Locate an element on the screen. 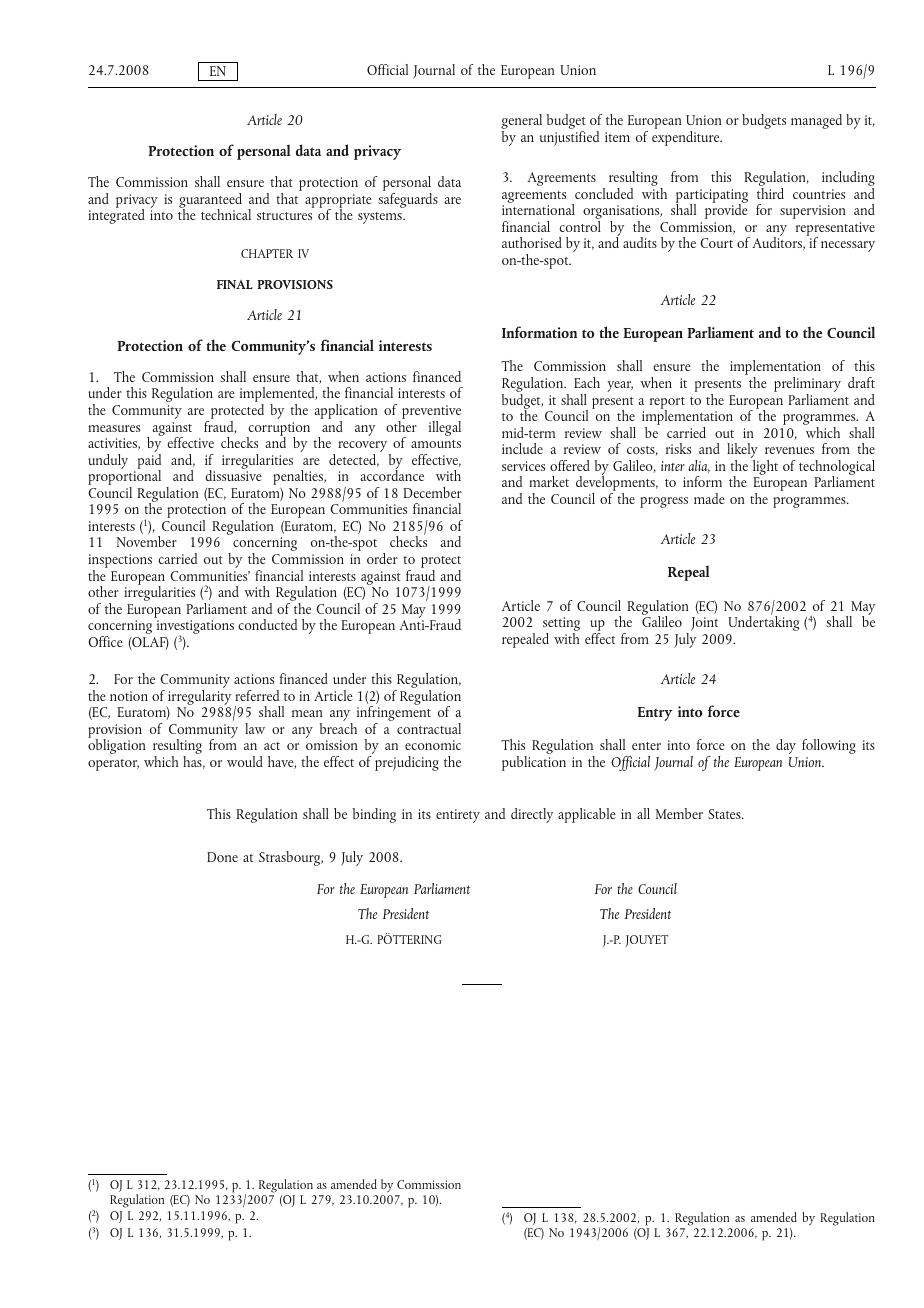 Image resolution: width=924 pixels, height=1308 pixels. implemented is located at coordinates (278, 396).
